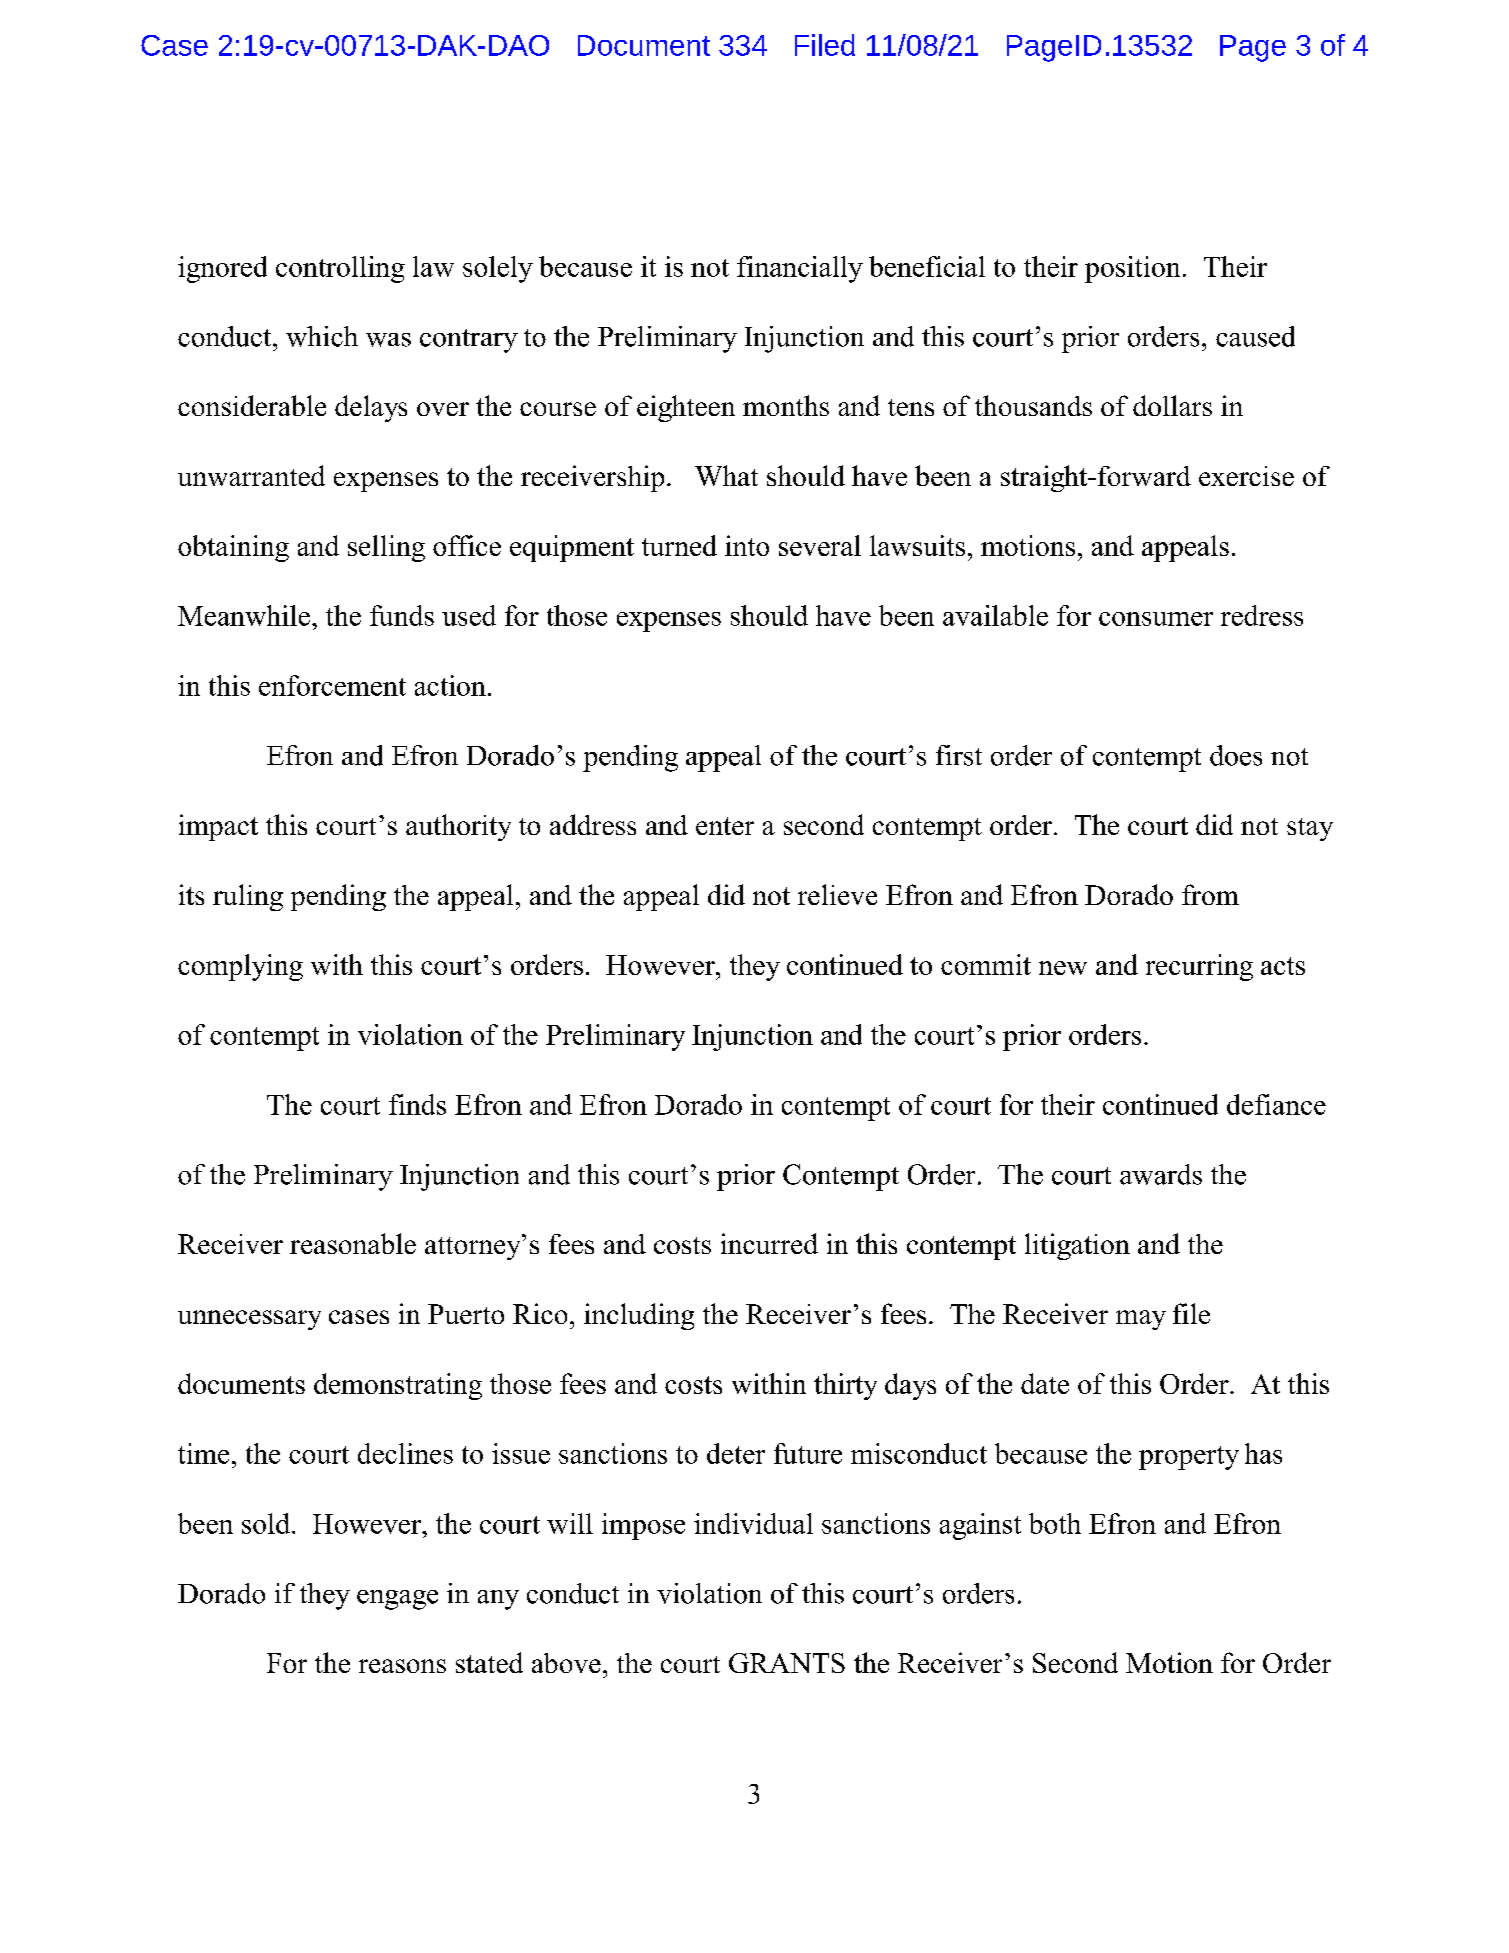  What do you see at coordinates (800, 269) in the page?
I see `financially` at bounding box center [800, 269].
